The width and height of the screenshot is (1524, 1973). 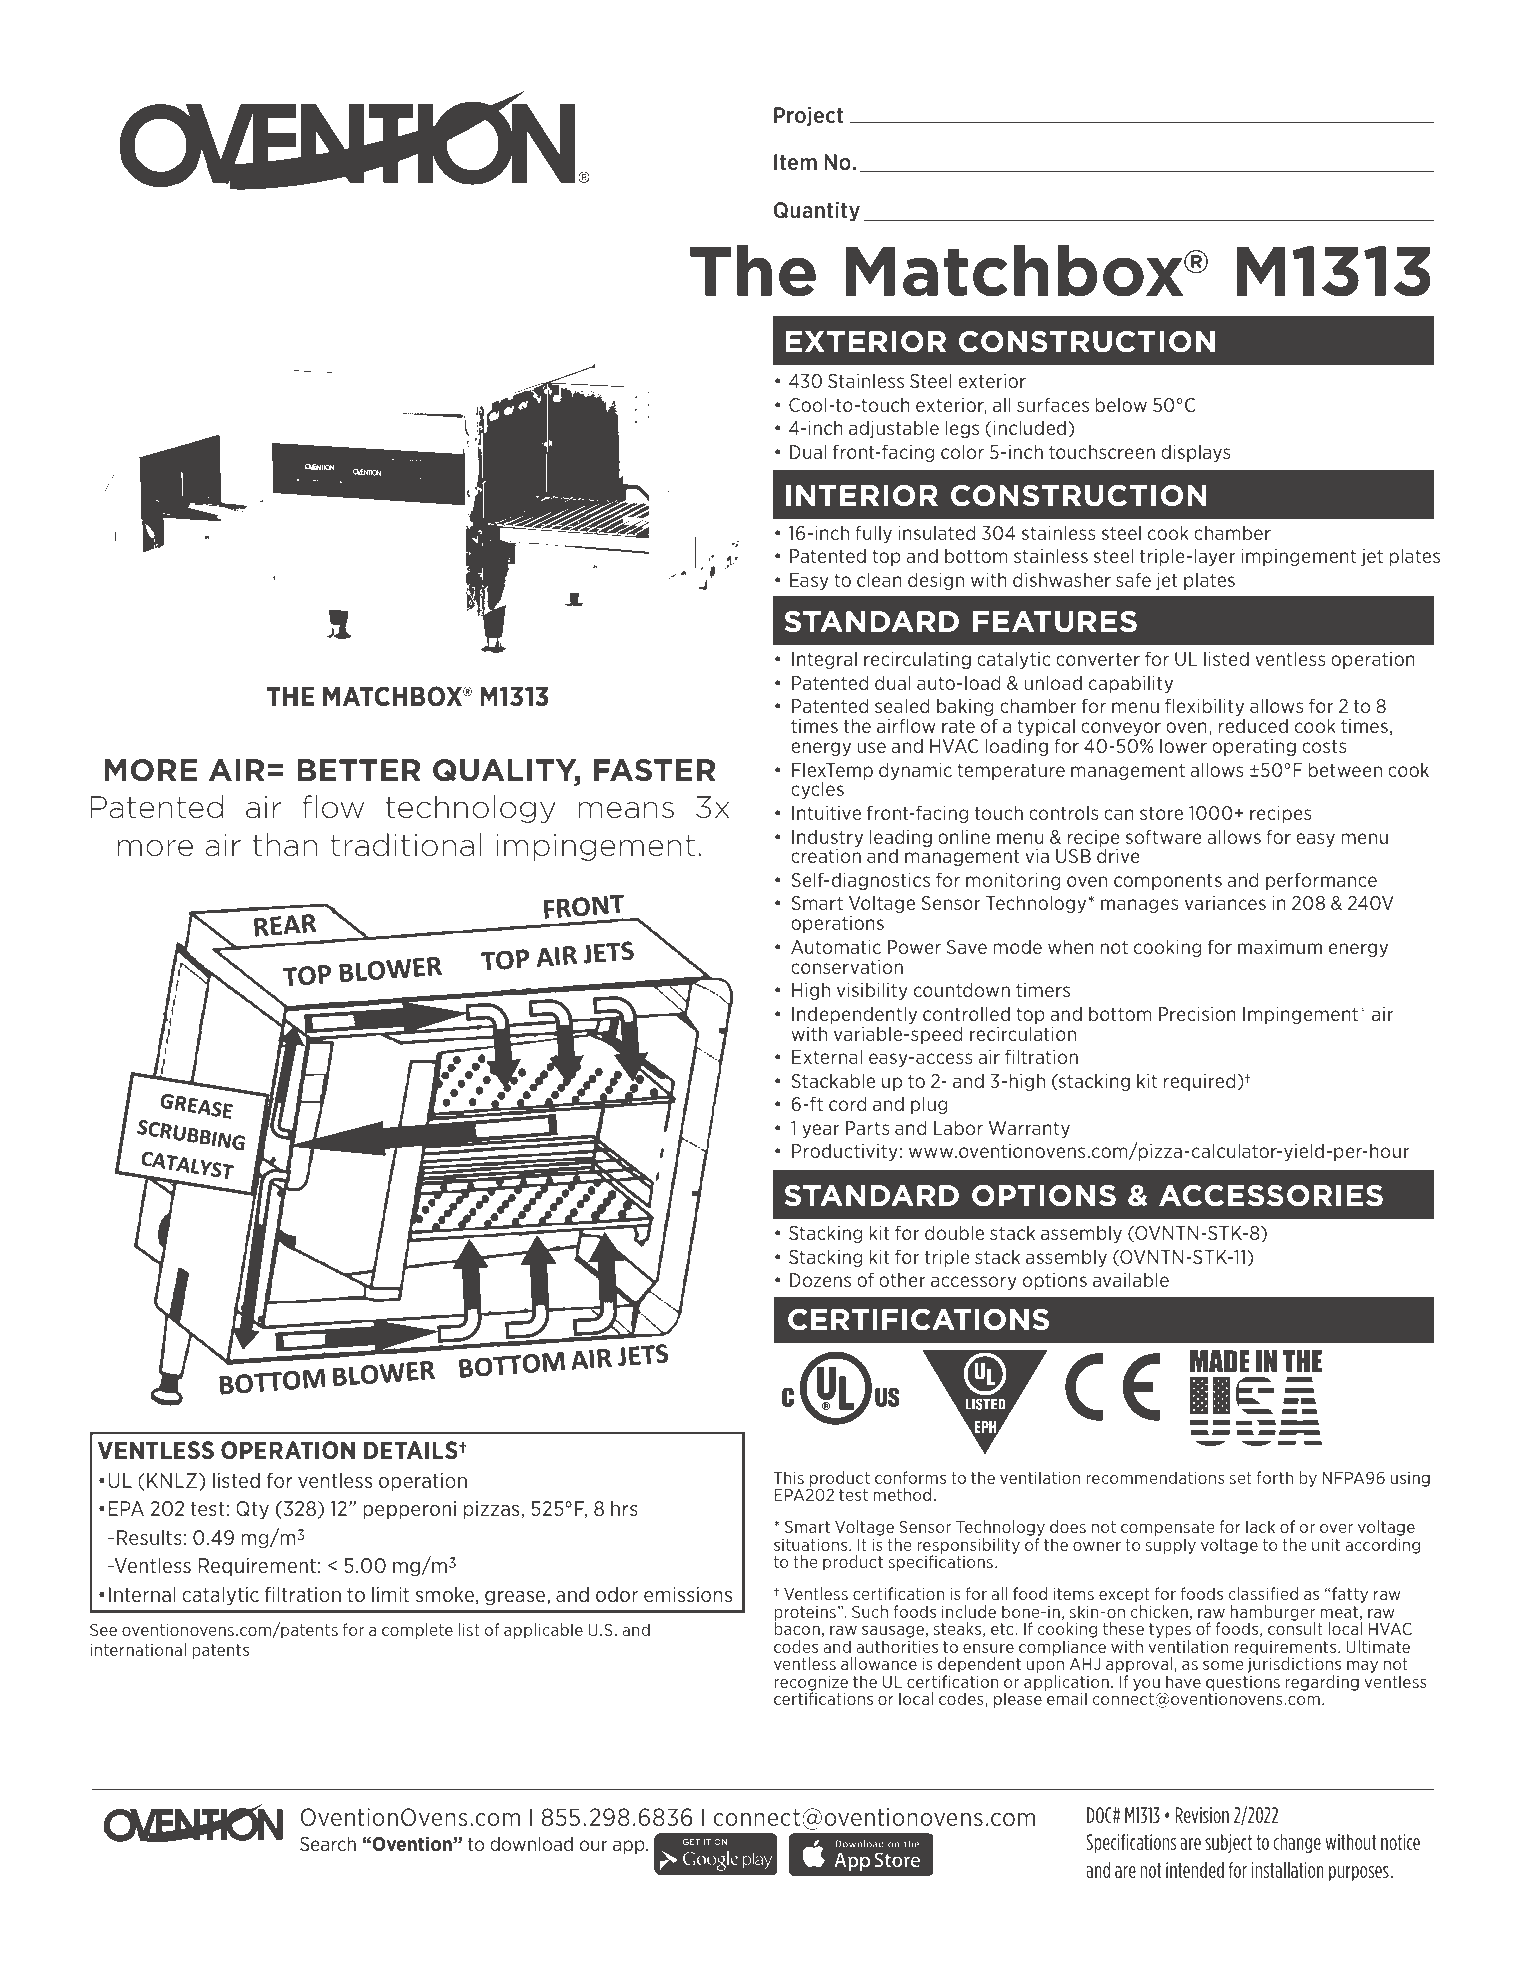 I want to click on below, so click(x=1121, y=404).
